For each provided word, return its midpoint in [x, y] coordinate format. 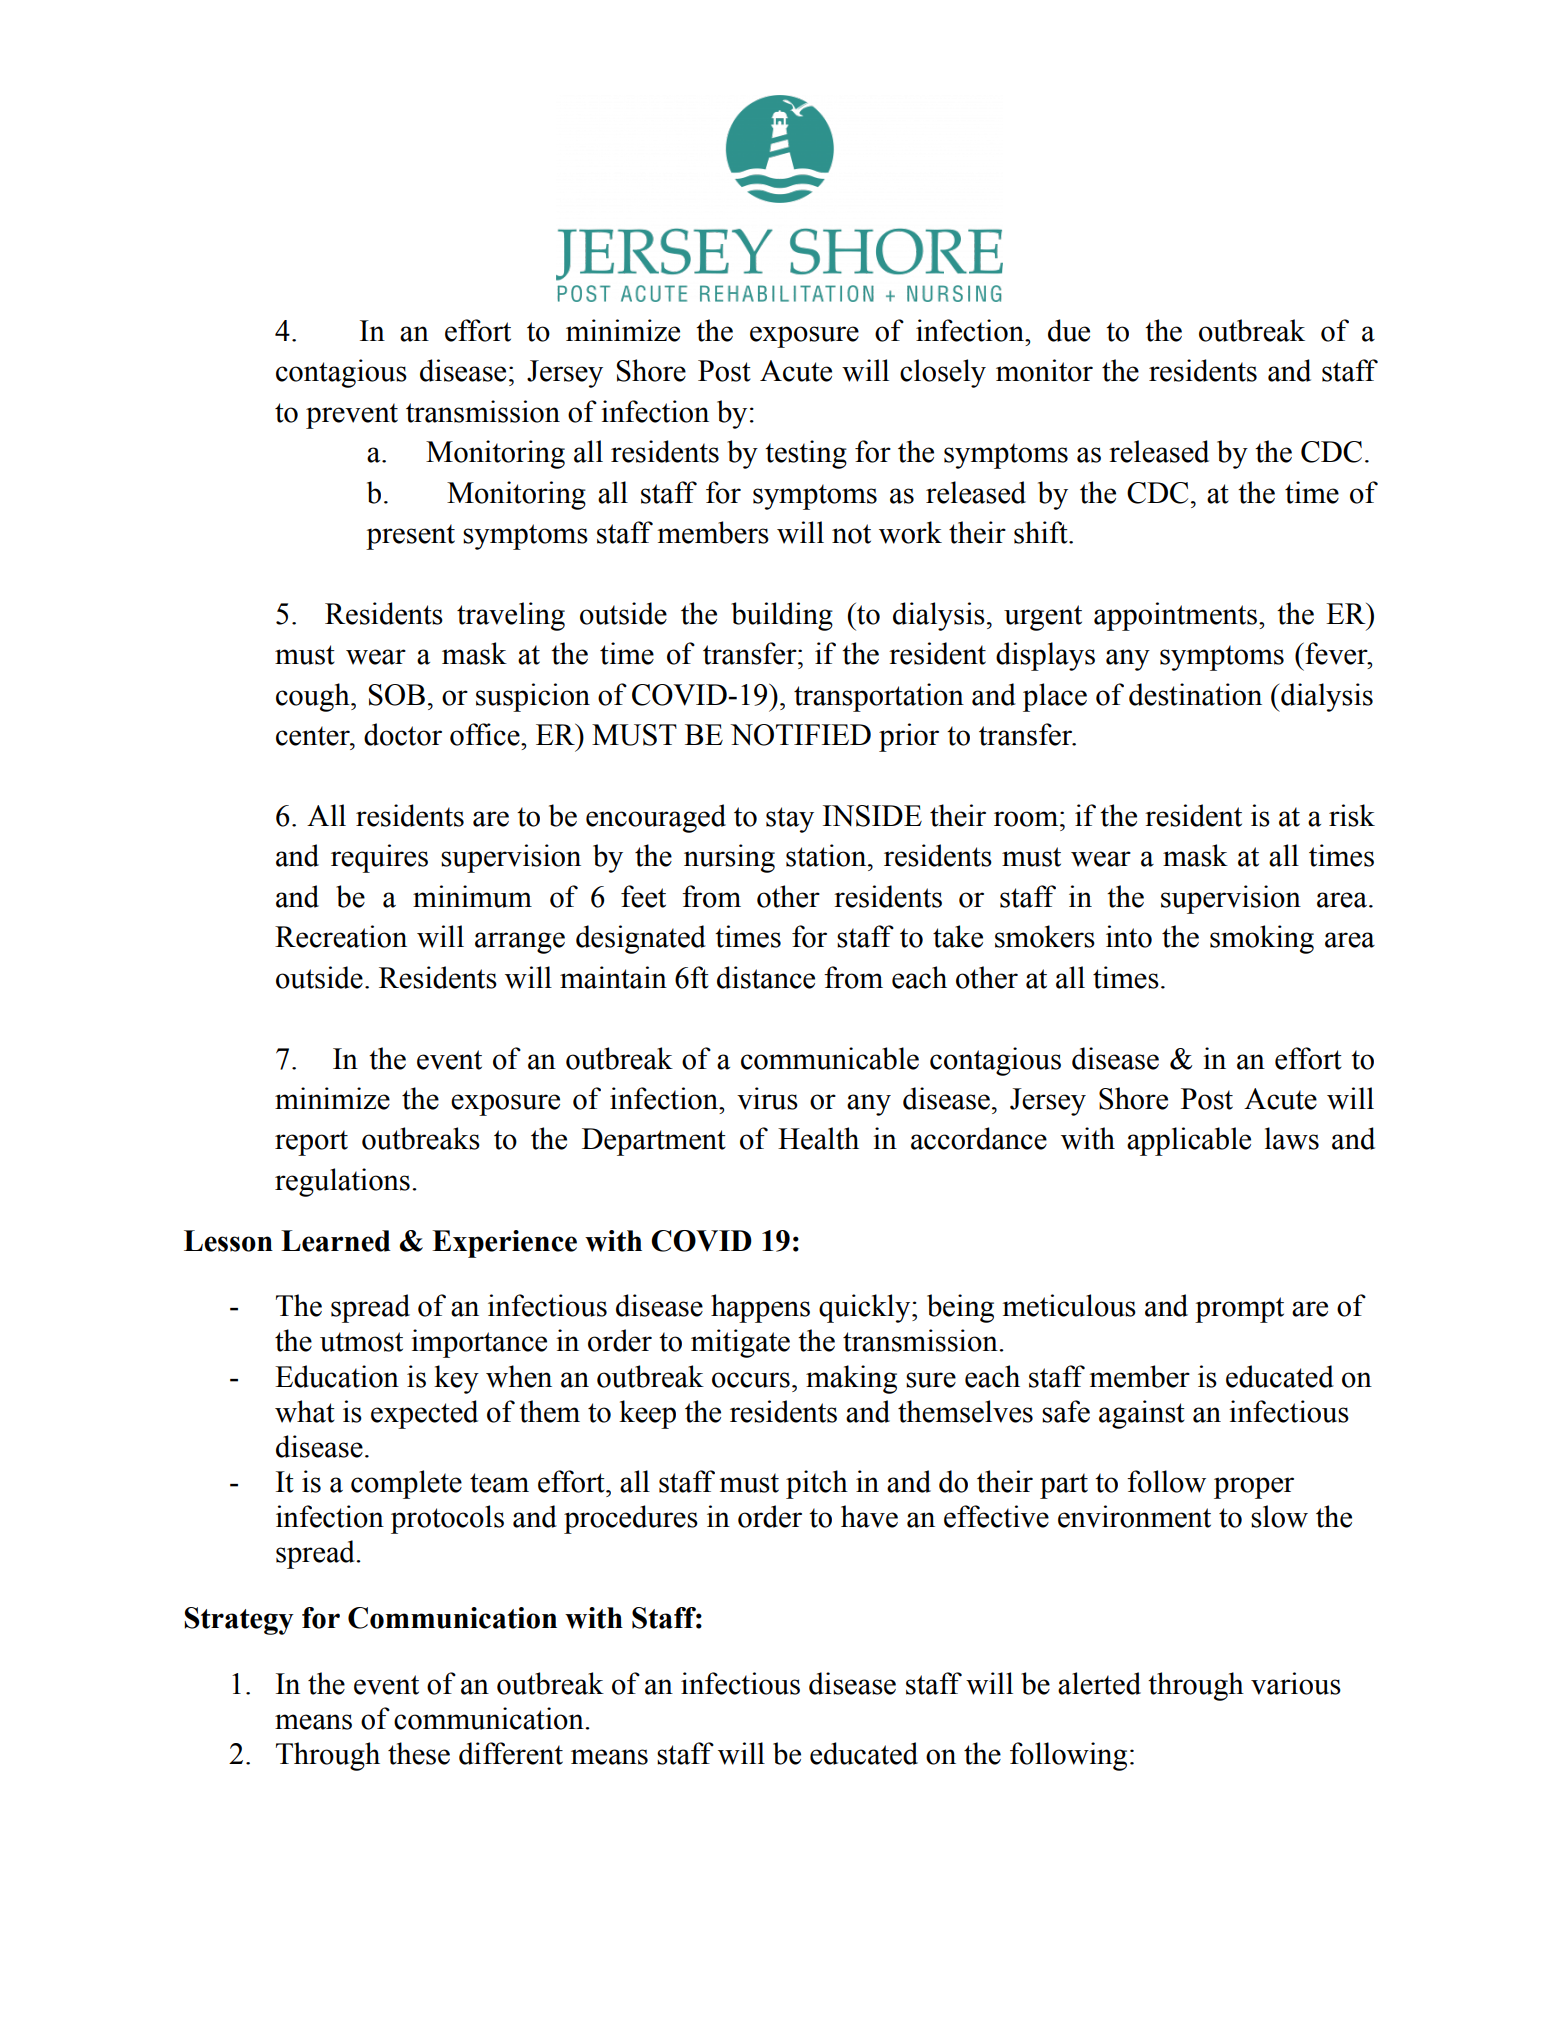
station [827, 855]
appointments [1177, 616]
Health [818, 1138]
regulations [342, 1182]
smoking [1262, 939]
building [782, 616]
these [419, 1753]
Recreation [341, 936]
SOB [396, 695]
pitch [817, 1484]
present [410, 537]
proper [1254, 1488]
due [1069, 330]
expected [424, 1414]
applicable [1189, 1141]
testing [806, 454]
